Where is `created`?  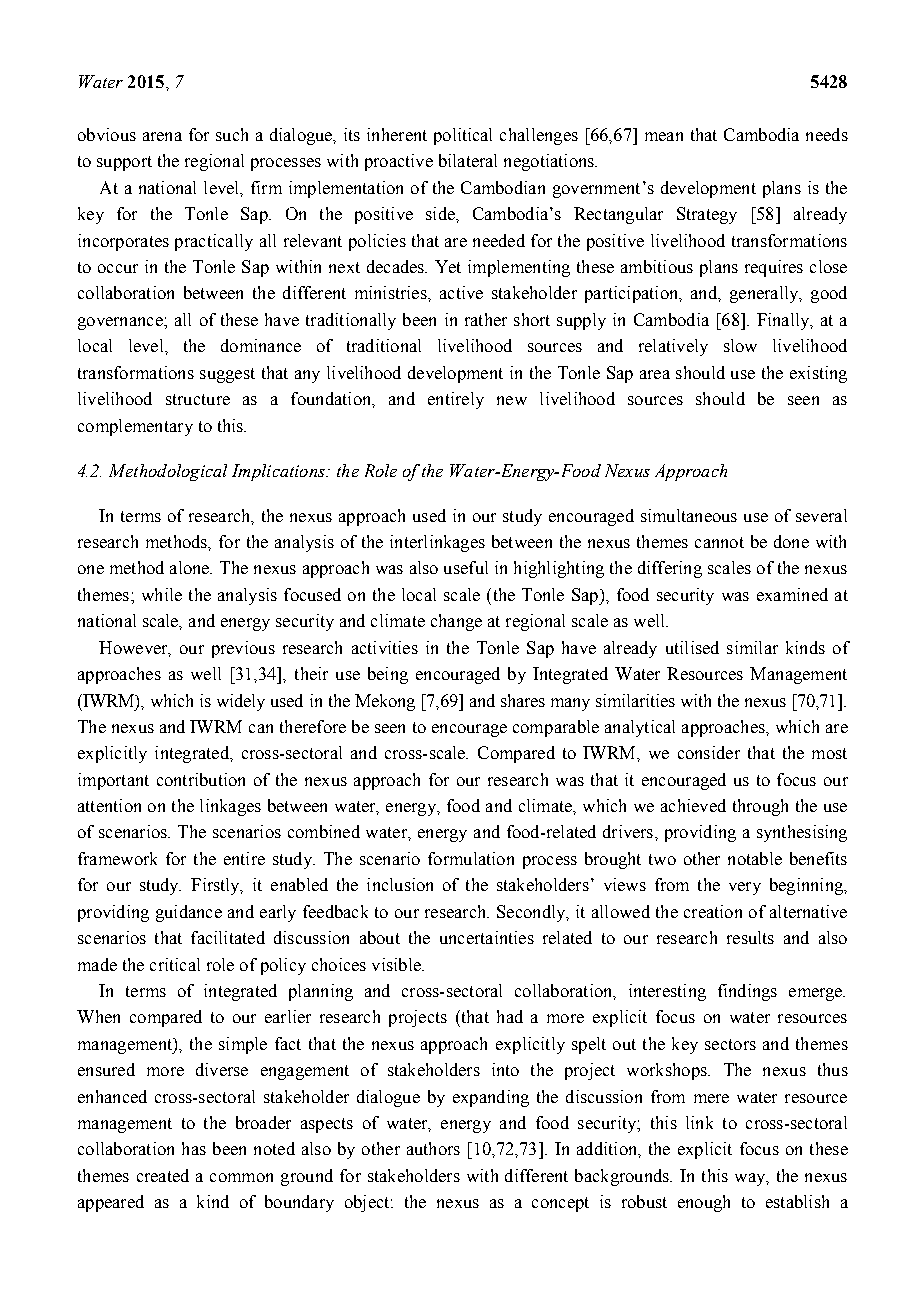 created is located at coordinates (163, 1175).
